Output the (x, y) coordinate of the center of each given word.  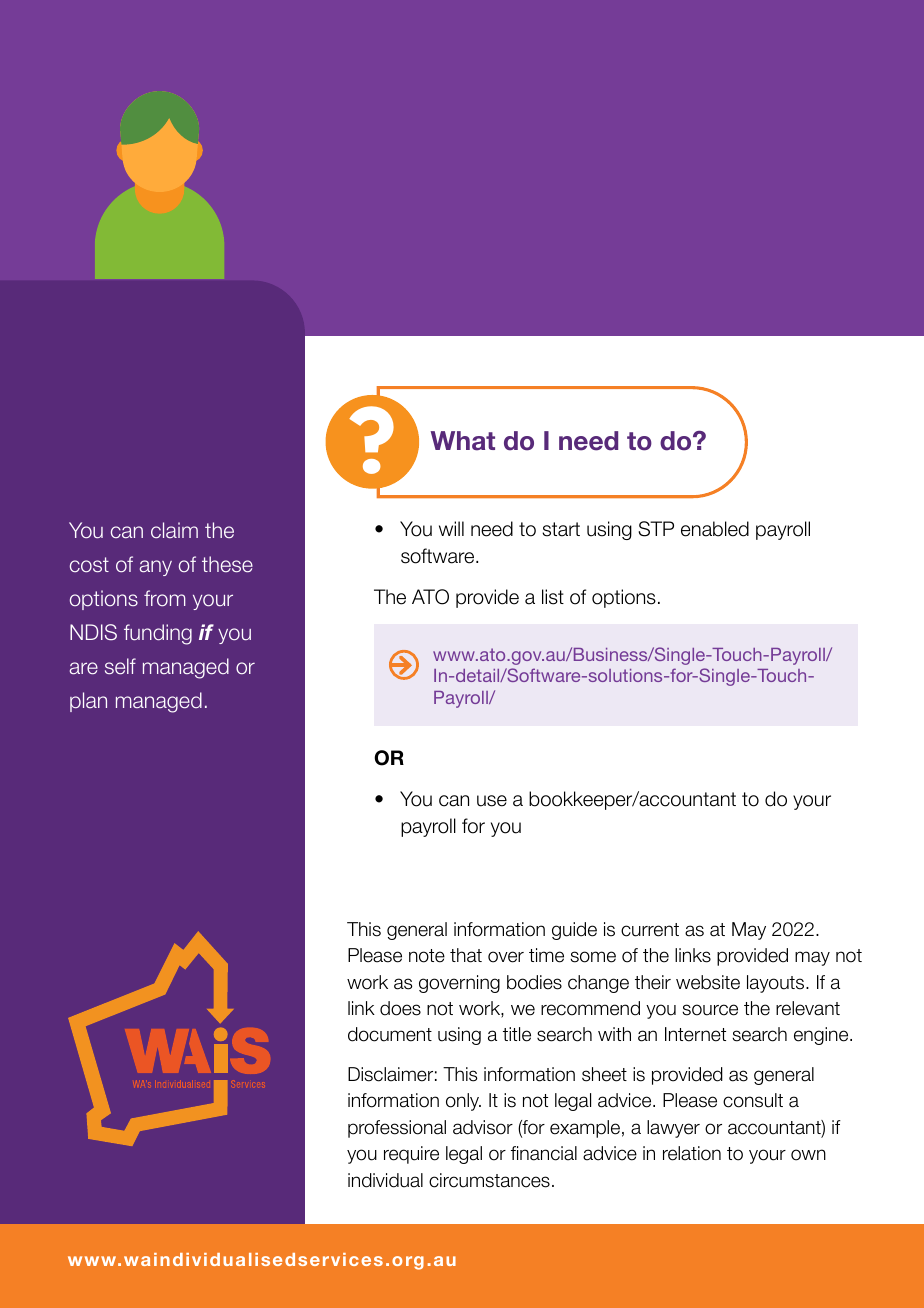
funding (158, 634)
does (400, 1008)
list (553, 597)
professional (397, 1129)
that (466, 955)
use (492, 801)
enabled (715, 529)
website (708, 982)
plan (88, 702)
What (463, 441)
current (650, 930)
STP (656, 529)
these (227, 564)
